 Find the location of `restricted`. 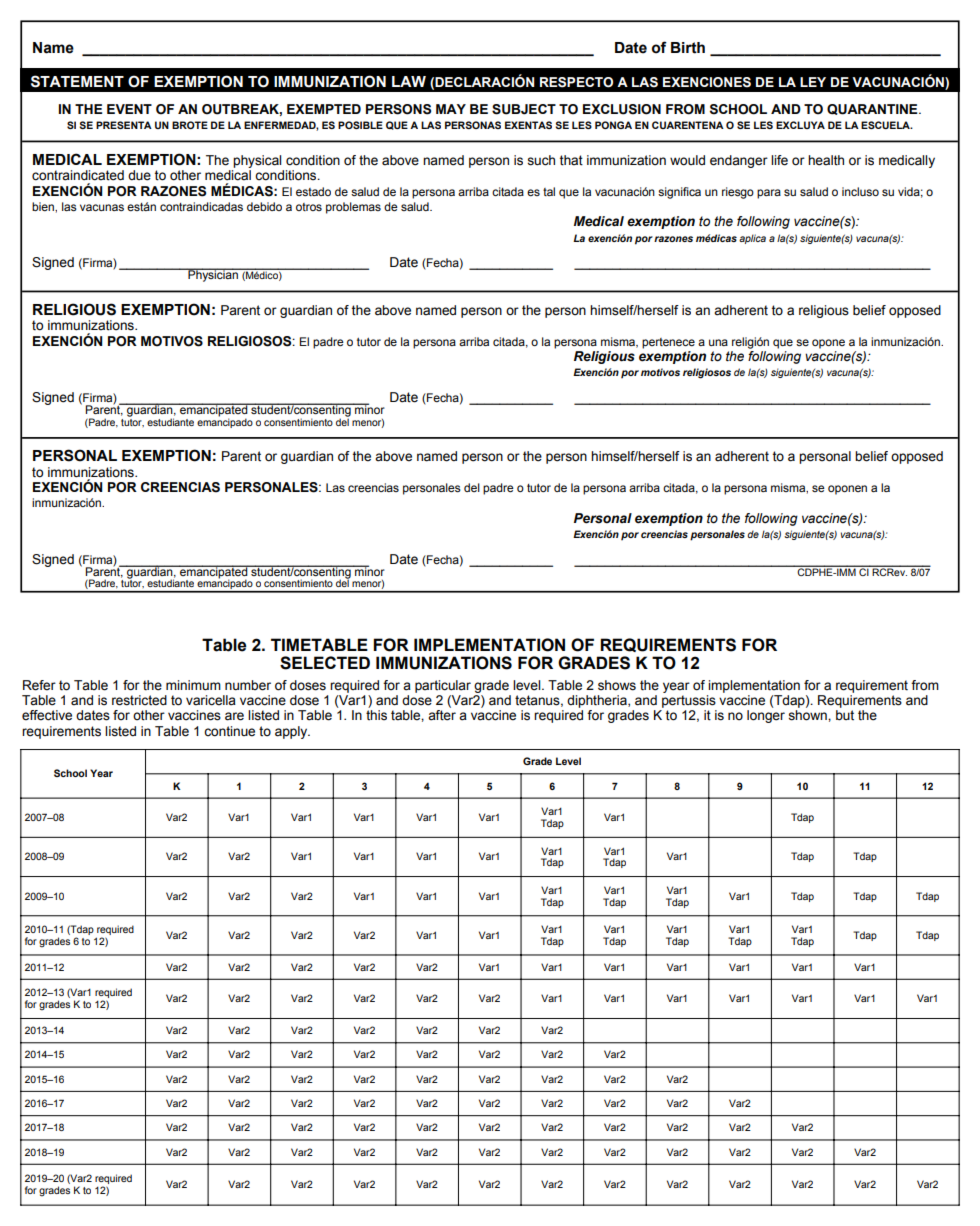

restricted is located at coordinates (139, 700).
